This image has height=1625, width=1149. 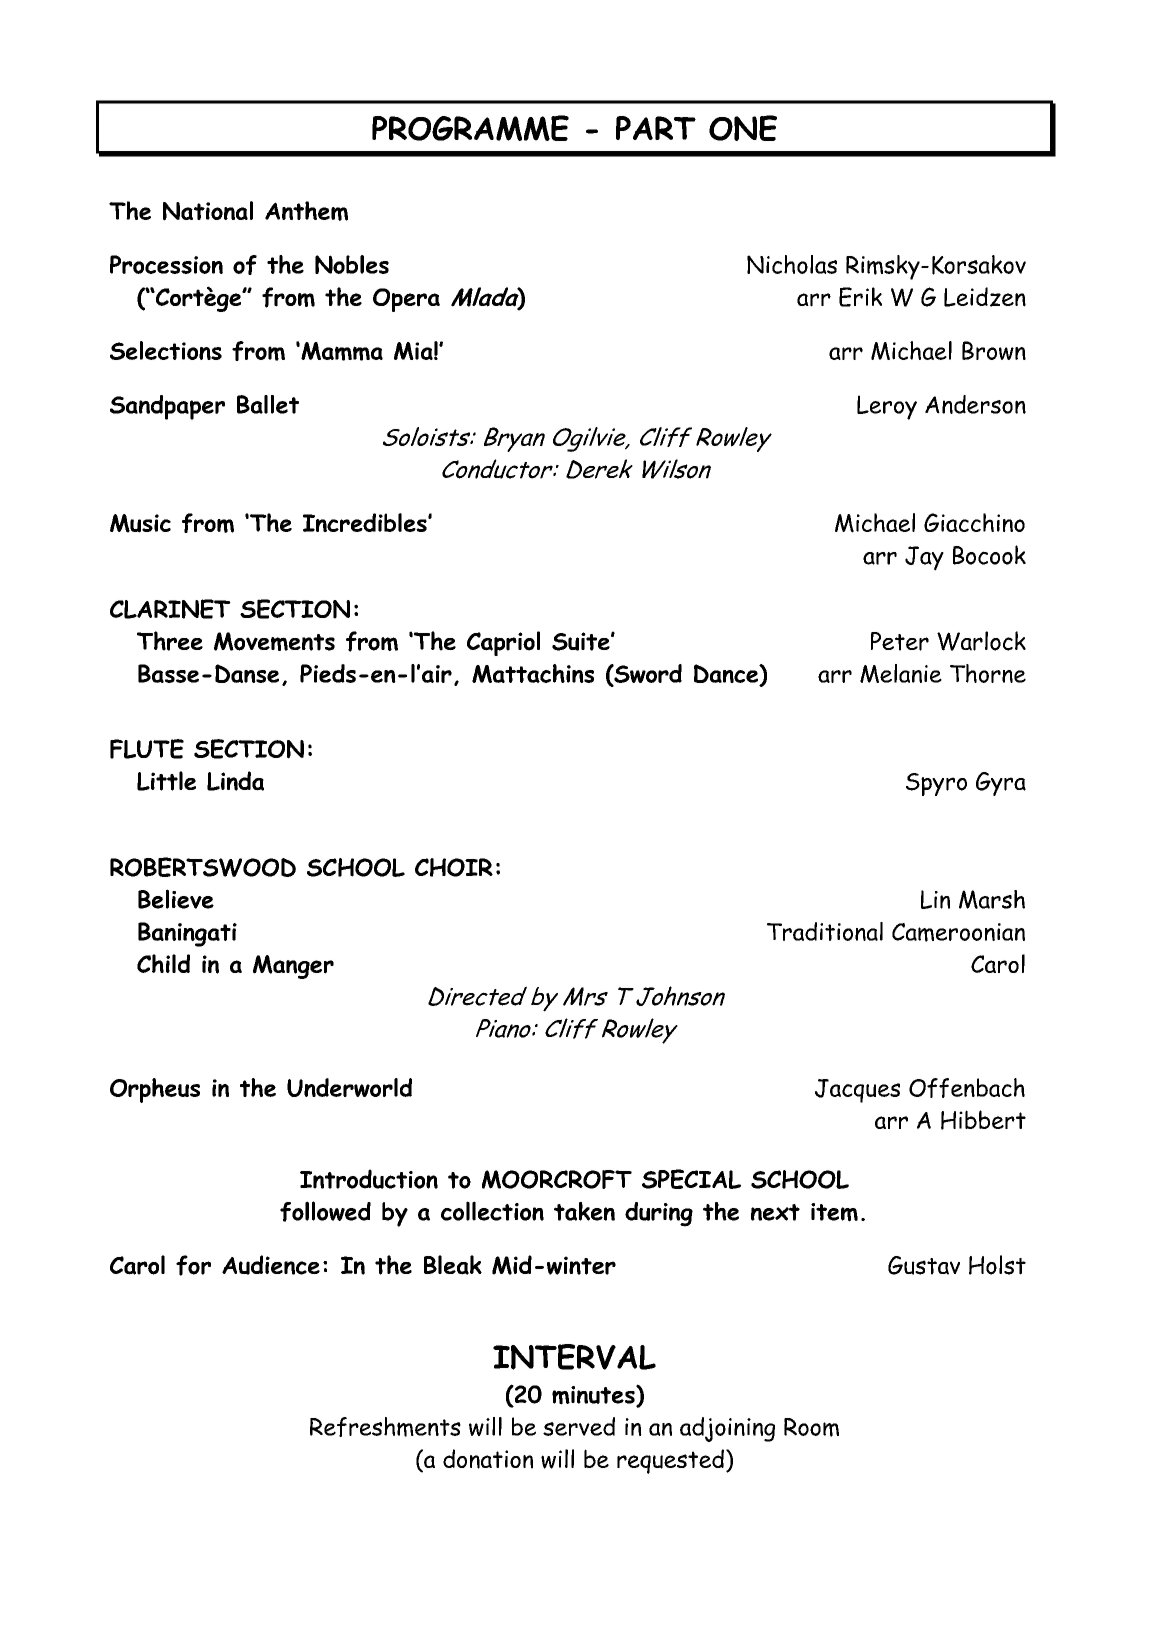 I want to click on National, so click(x=208, y=211).
